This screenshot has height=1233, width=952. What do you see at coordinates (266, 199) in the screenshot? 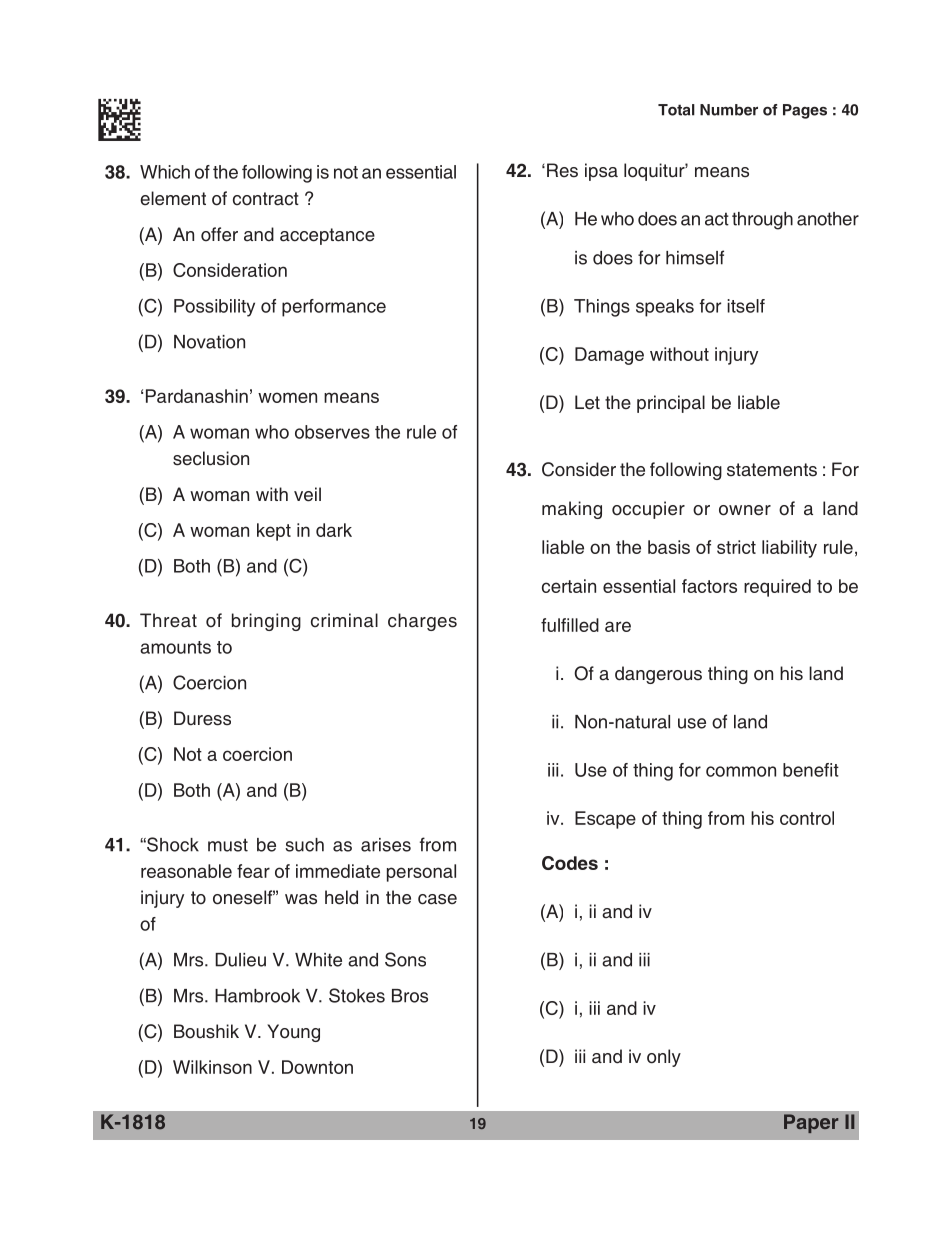
I see `contract` at bounding box center [266, 199].
